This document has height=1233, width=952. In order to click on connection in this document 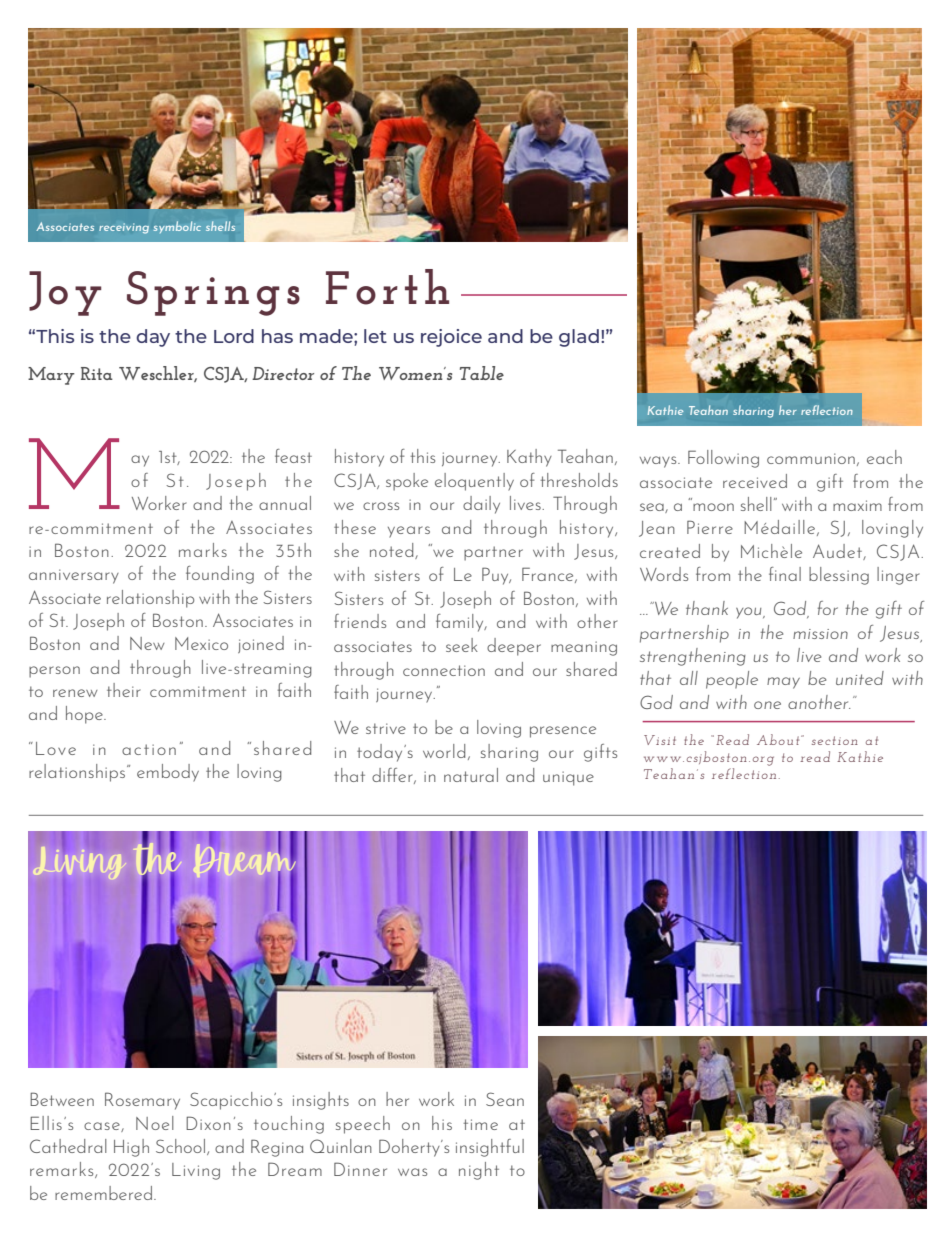, I will do `click(444, 670)`.
